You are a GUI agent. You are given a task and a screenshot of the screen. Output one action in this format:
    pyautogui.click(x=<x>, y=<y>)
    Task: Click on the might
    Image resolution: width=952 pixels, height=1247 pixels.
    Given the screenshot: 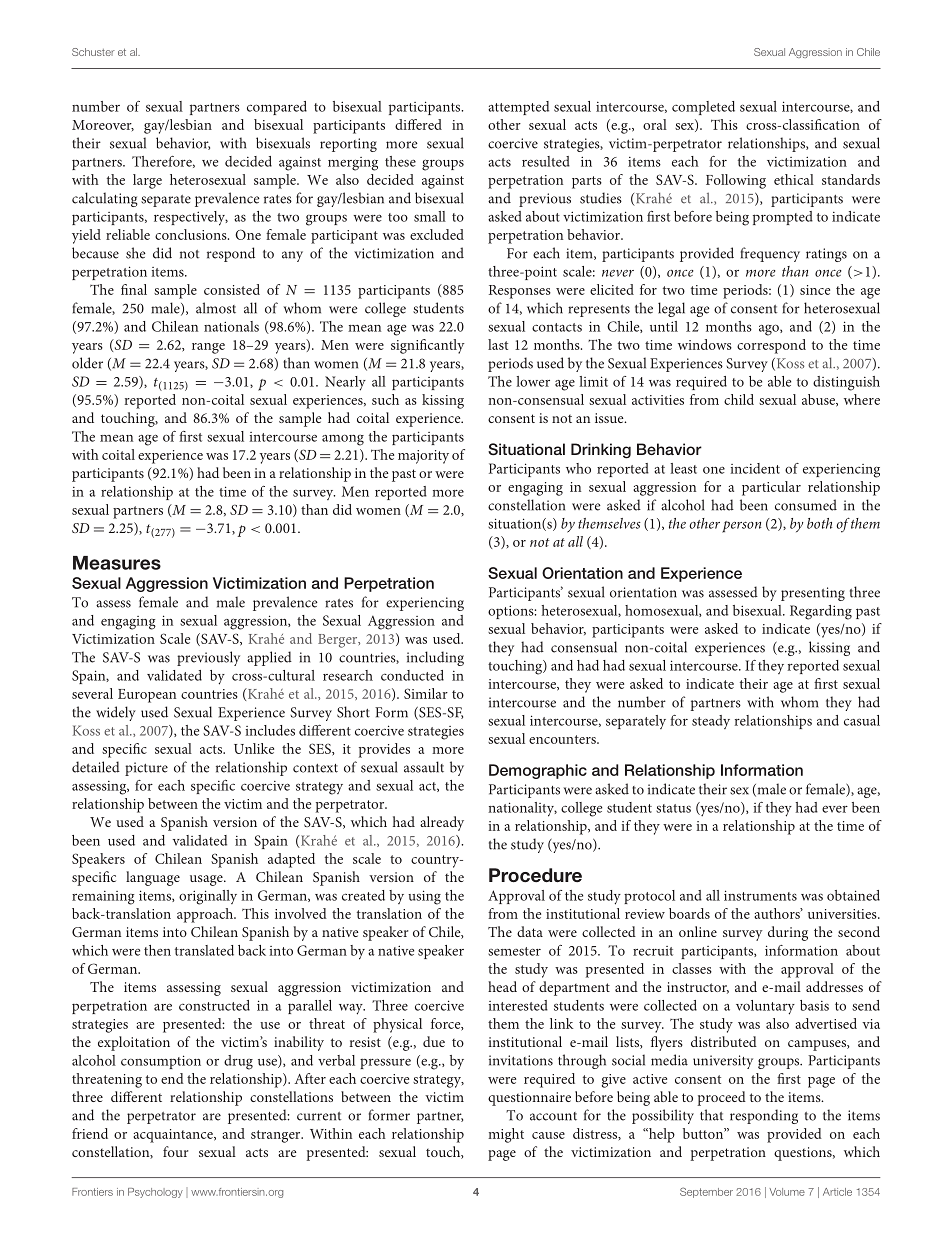 What is the action you would take?
    pyautogui.click(x=506, y=1135)
